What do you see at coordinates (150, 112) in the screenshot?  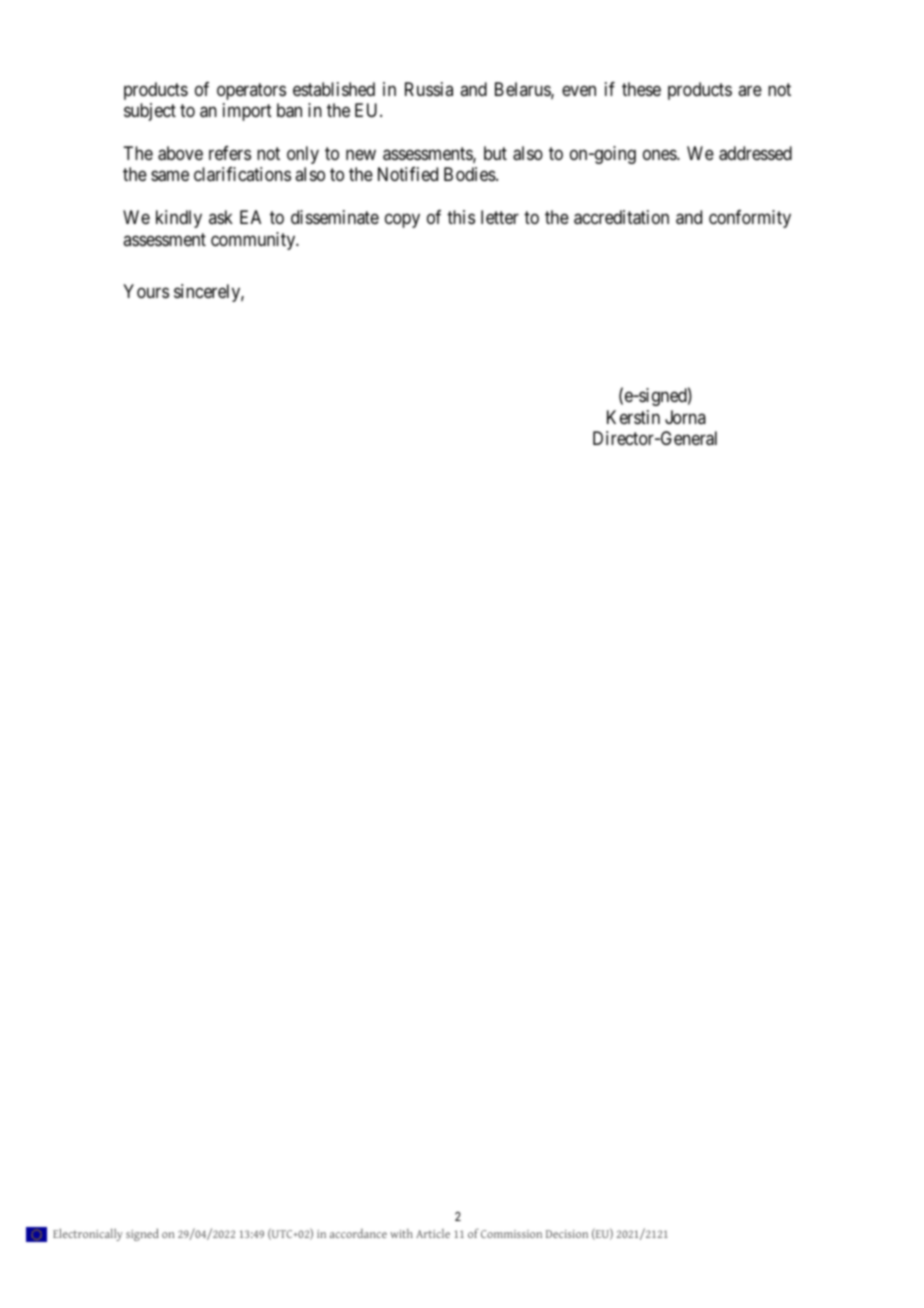 I see `subject` at bounding box center [150, 112].
